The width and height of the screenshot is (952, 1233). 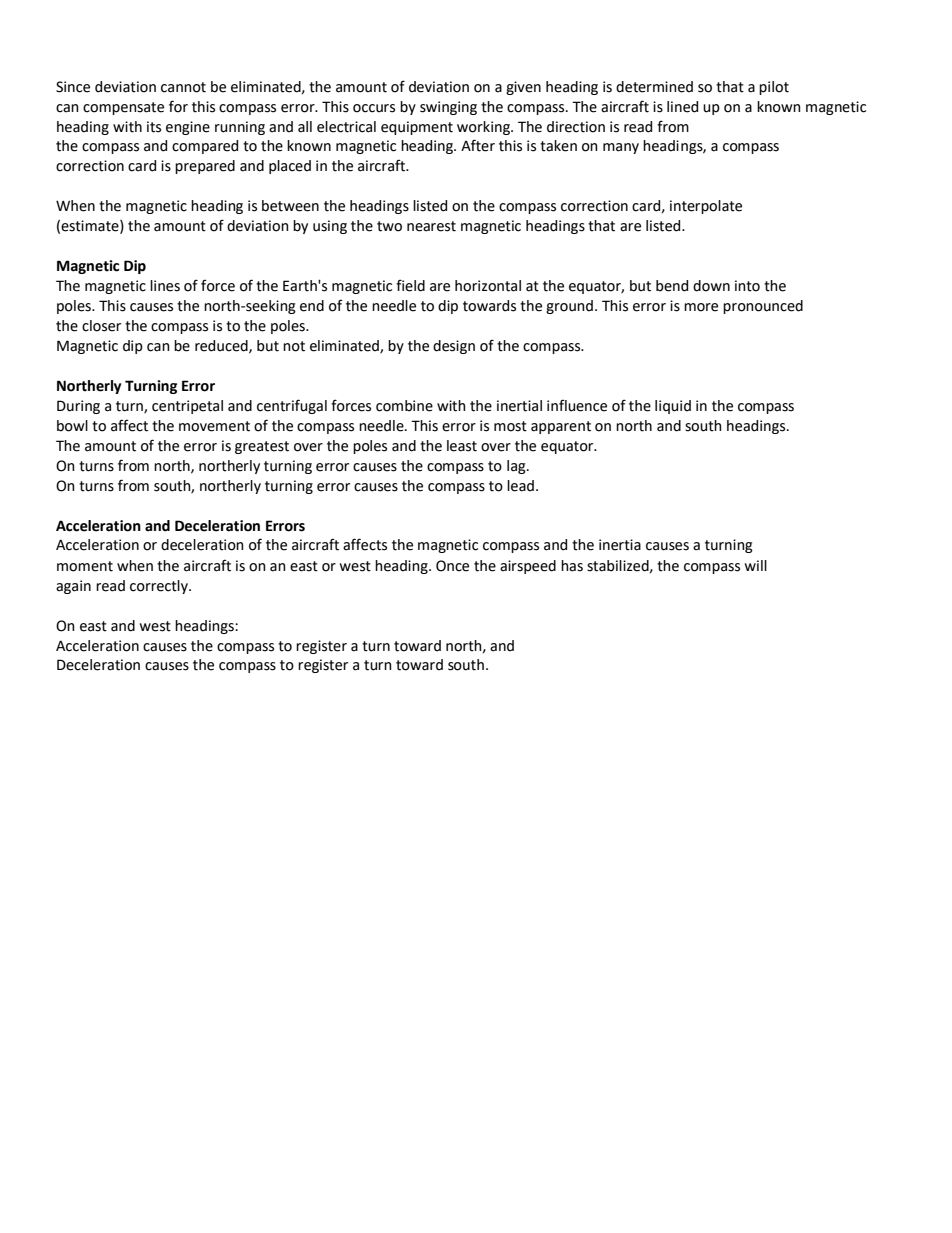 What do you see at coordinates (187, 407) in the screenshot?
I see `centripetal` at bounding box center [187, 407].
